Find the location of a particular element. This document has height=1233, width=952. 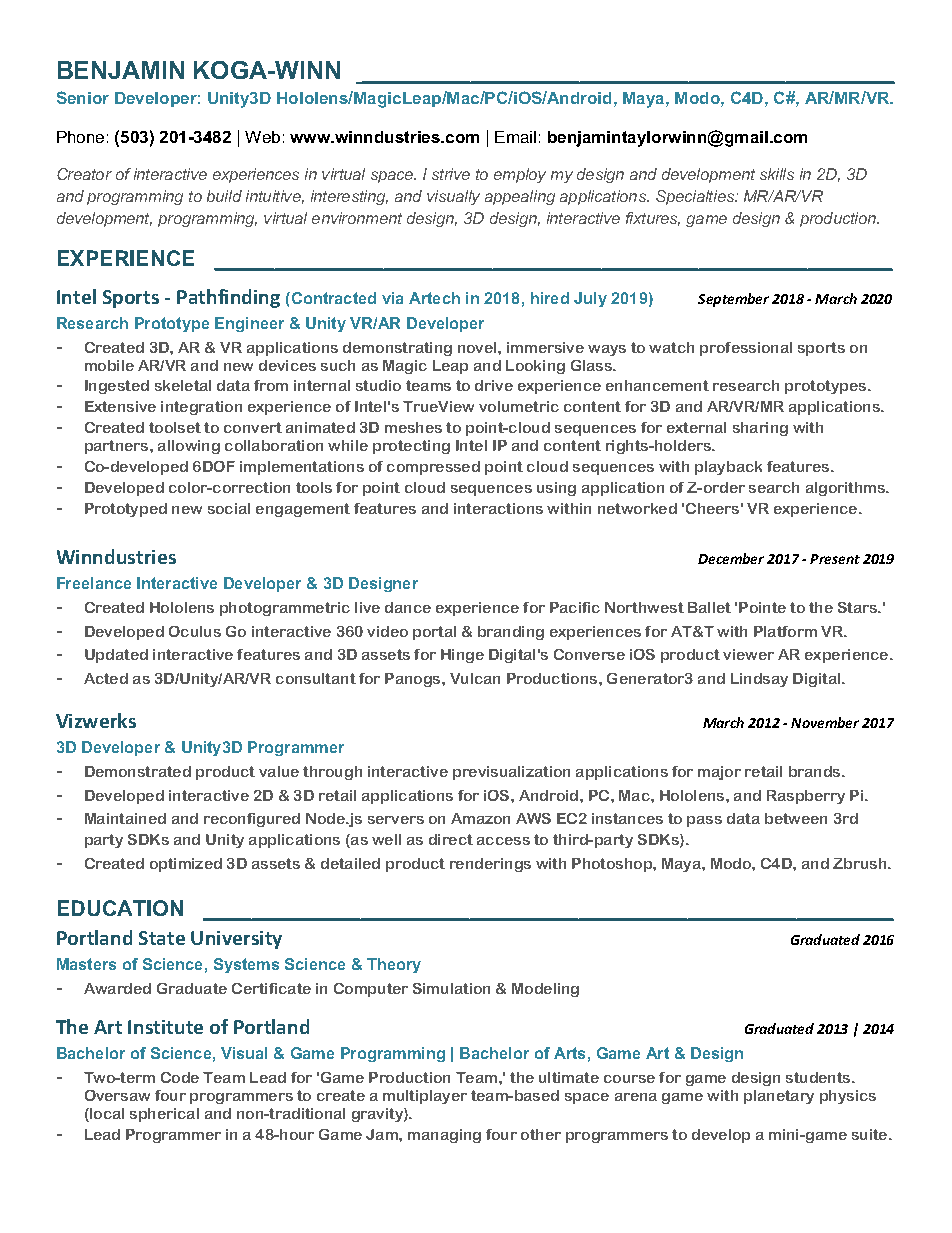

Web is located at coordinates (262, 137).
